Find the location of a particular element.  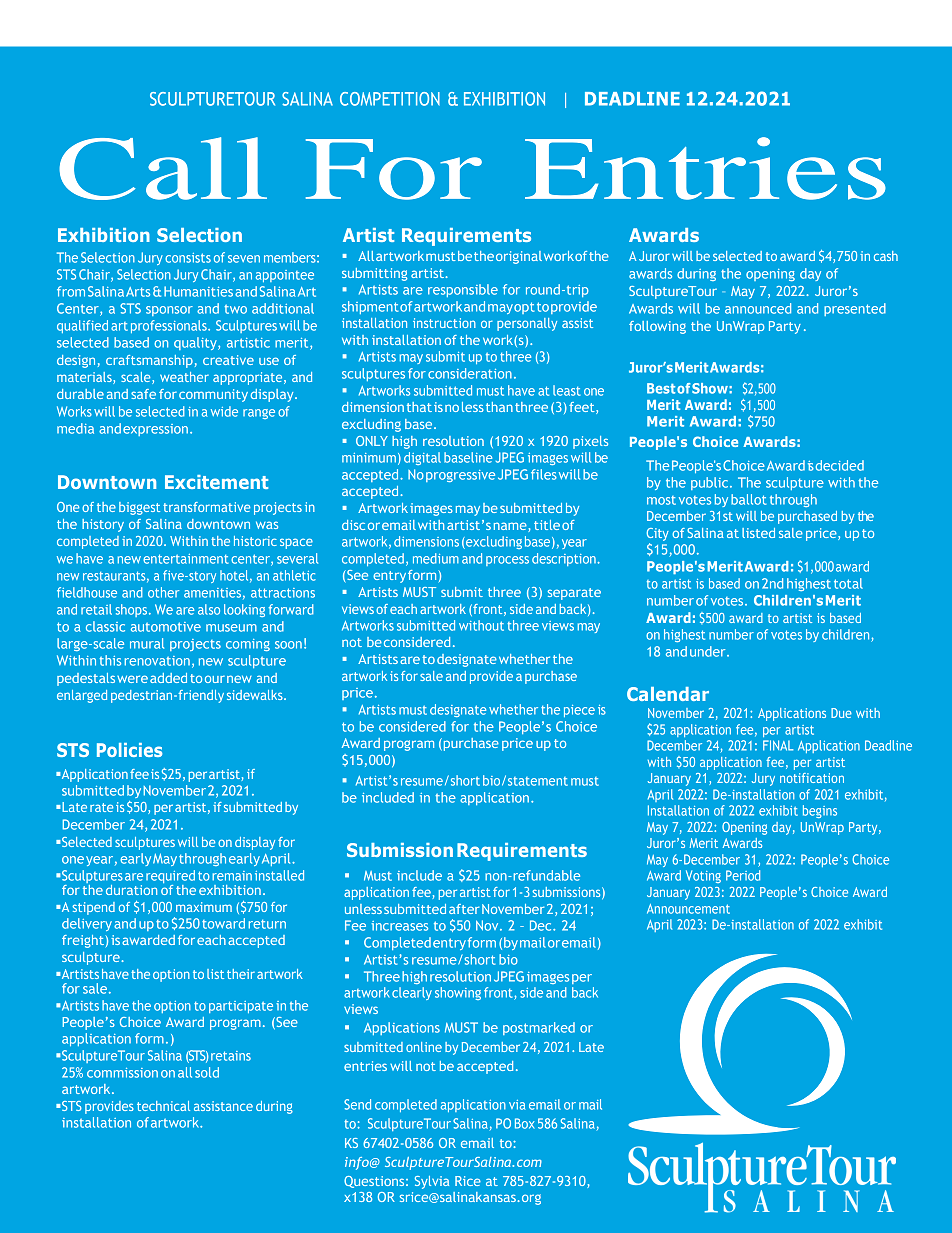

process is located at coordinates (507, 561).
